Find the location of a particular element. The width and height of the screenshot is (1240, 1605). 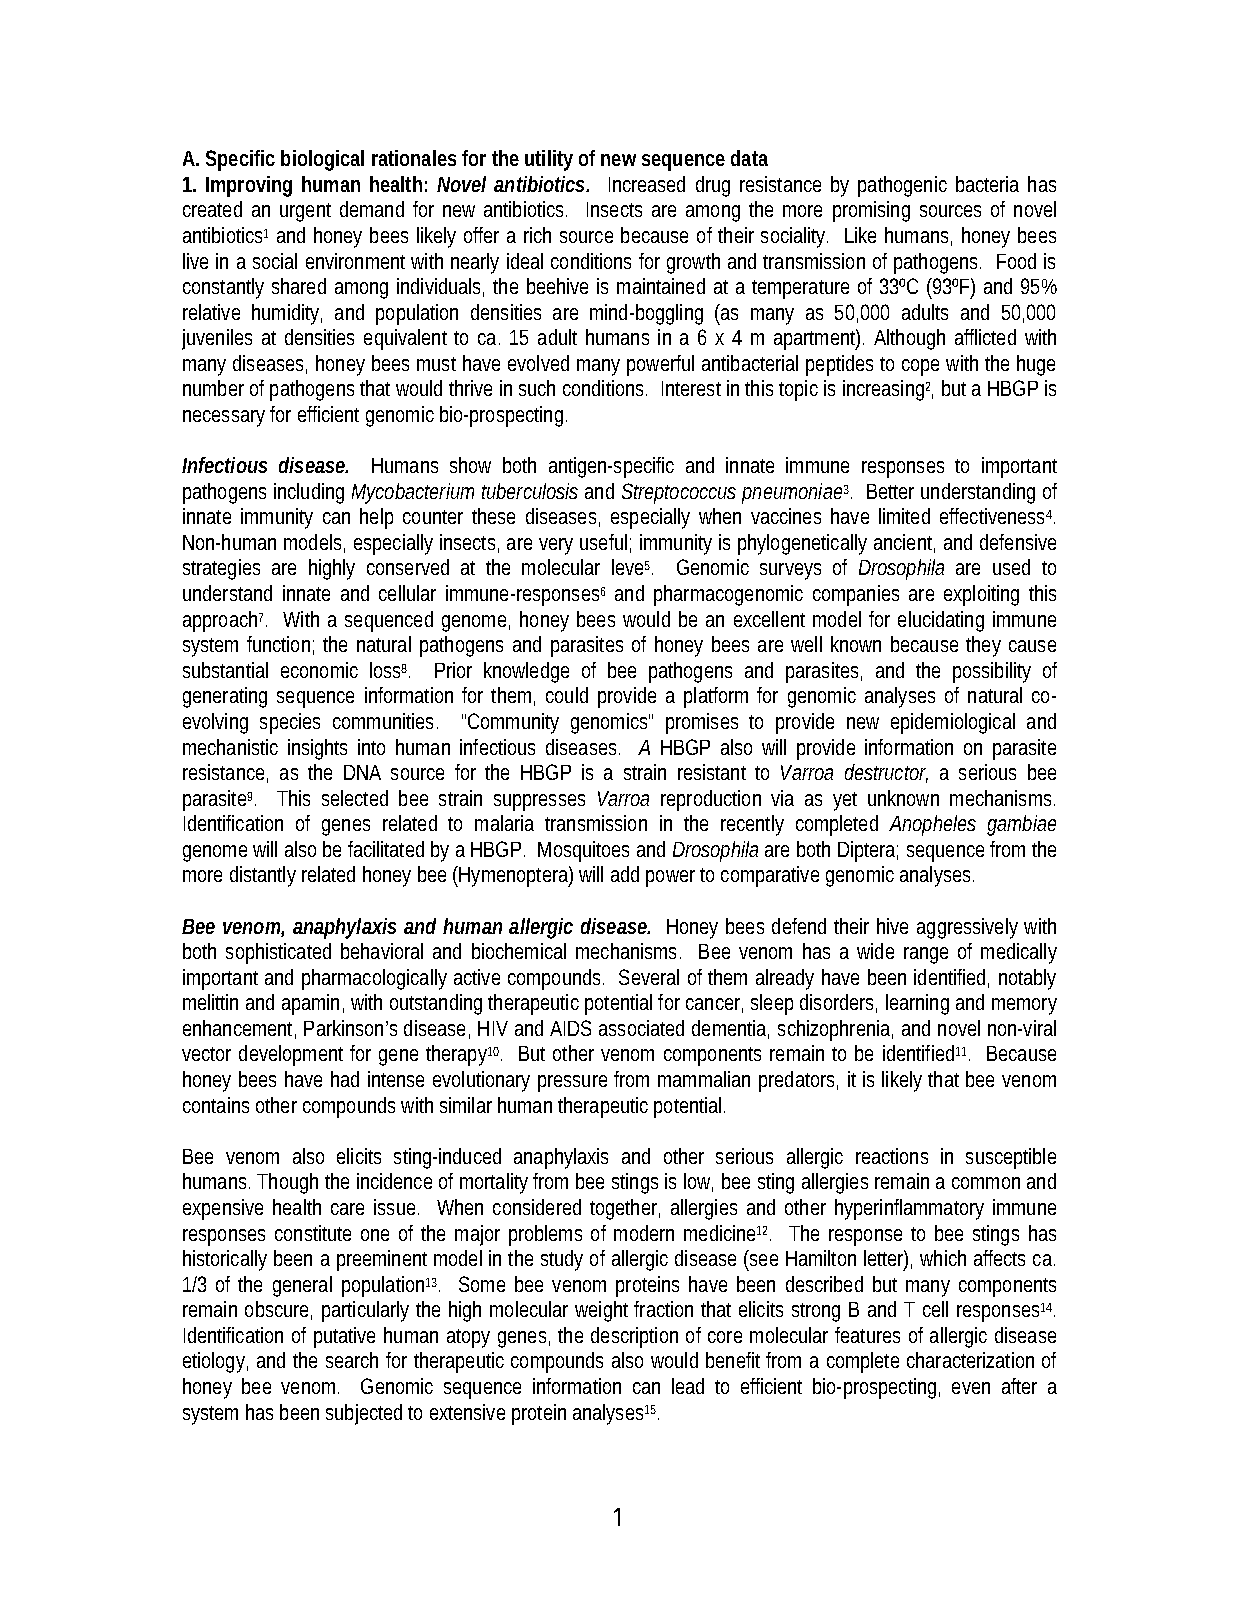

Better is located at coordinates (890, 491).
